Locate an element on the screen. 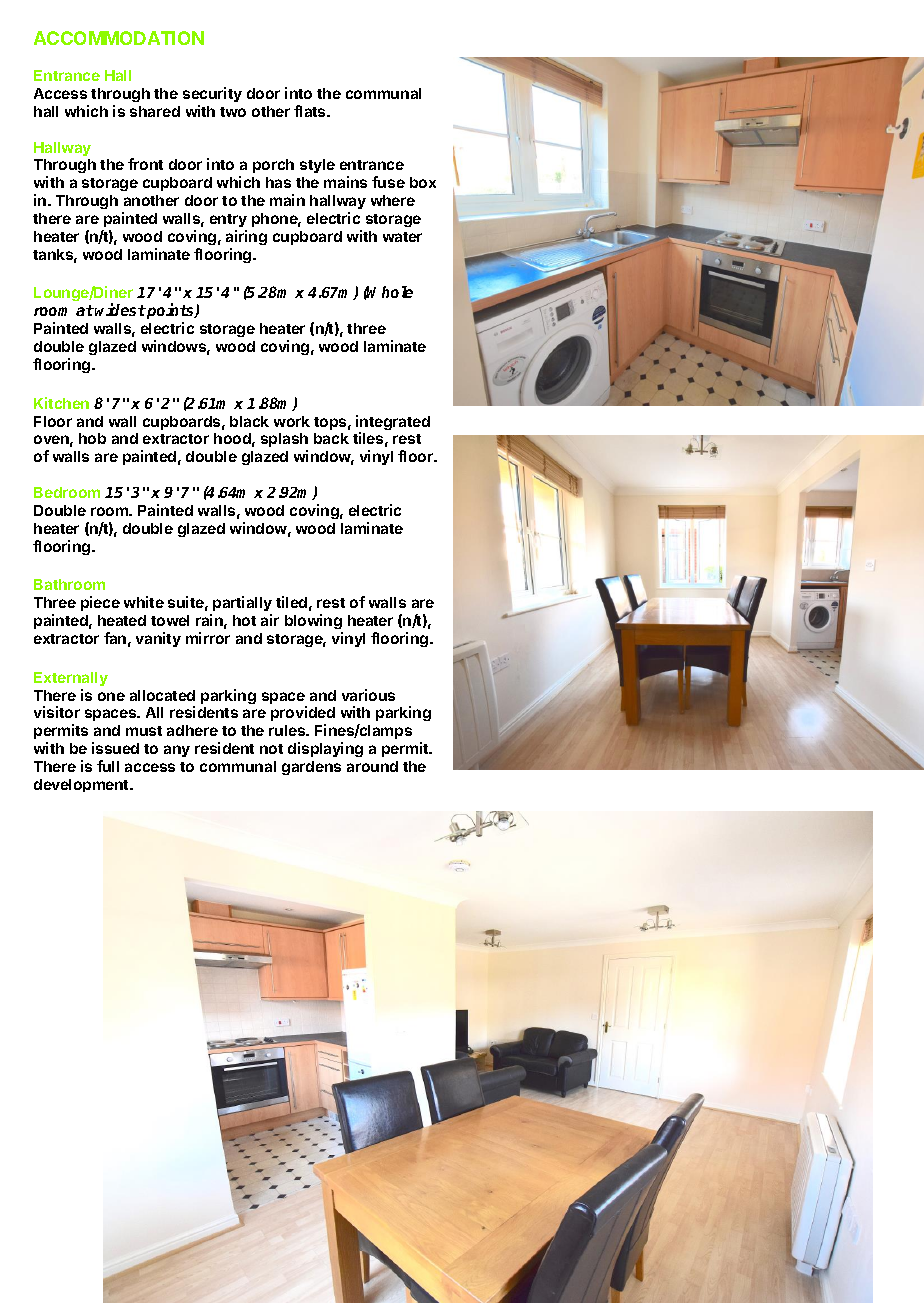  back is located at coordinates (331, 438).
